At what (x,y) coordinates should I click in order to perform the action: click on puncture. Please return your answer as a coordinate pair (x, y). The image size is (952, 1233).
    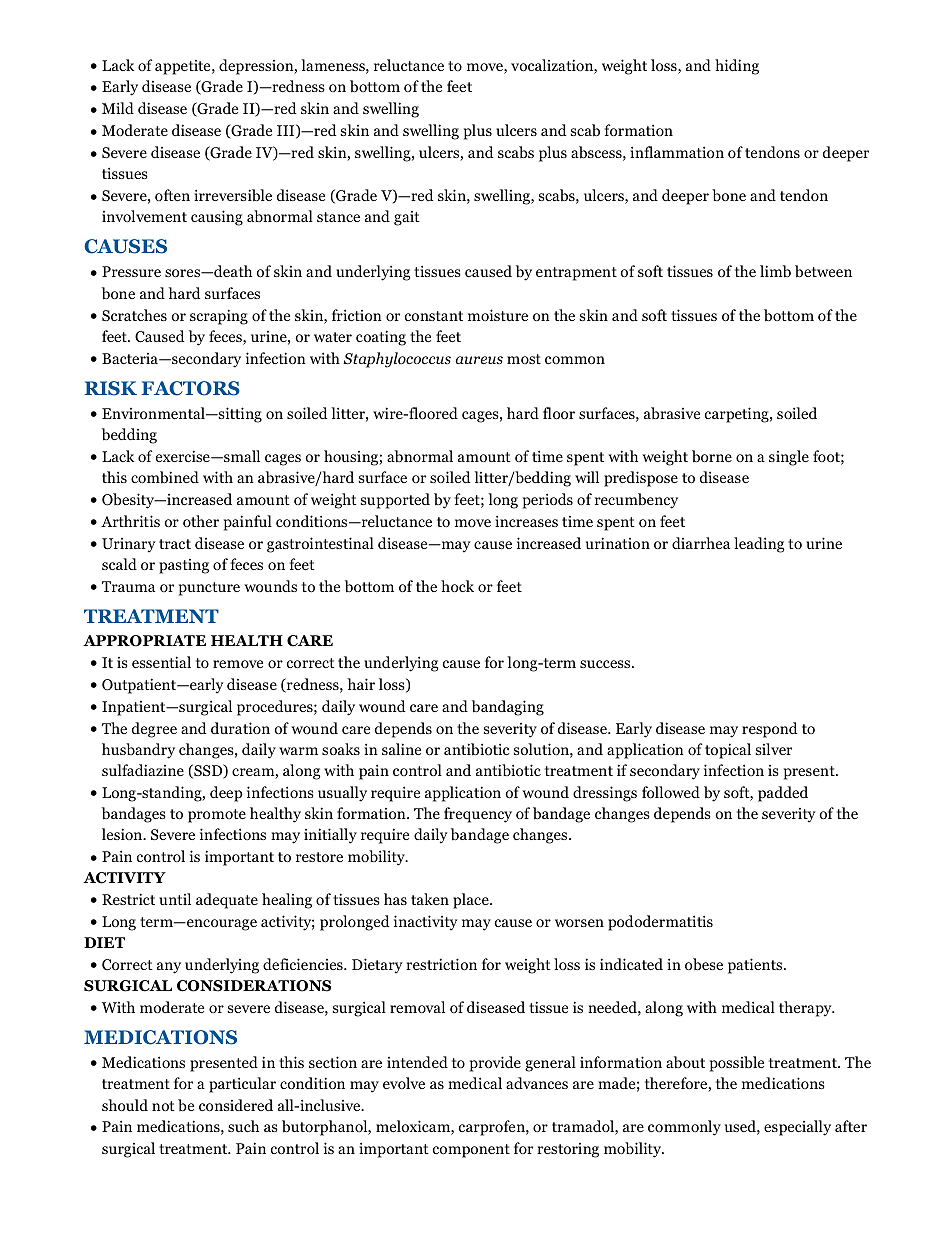
    Looking at the image, I should click on (209, 589).
